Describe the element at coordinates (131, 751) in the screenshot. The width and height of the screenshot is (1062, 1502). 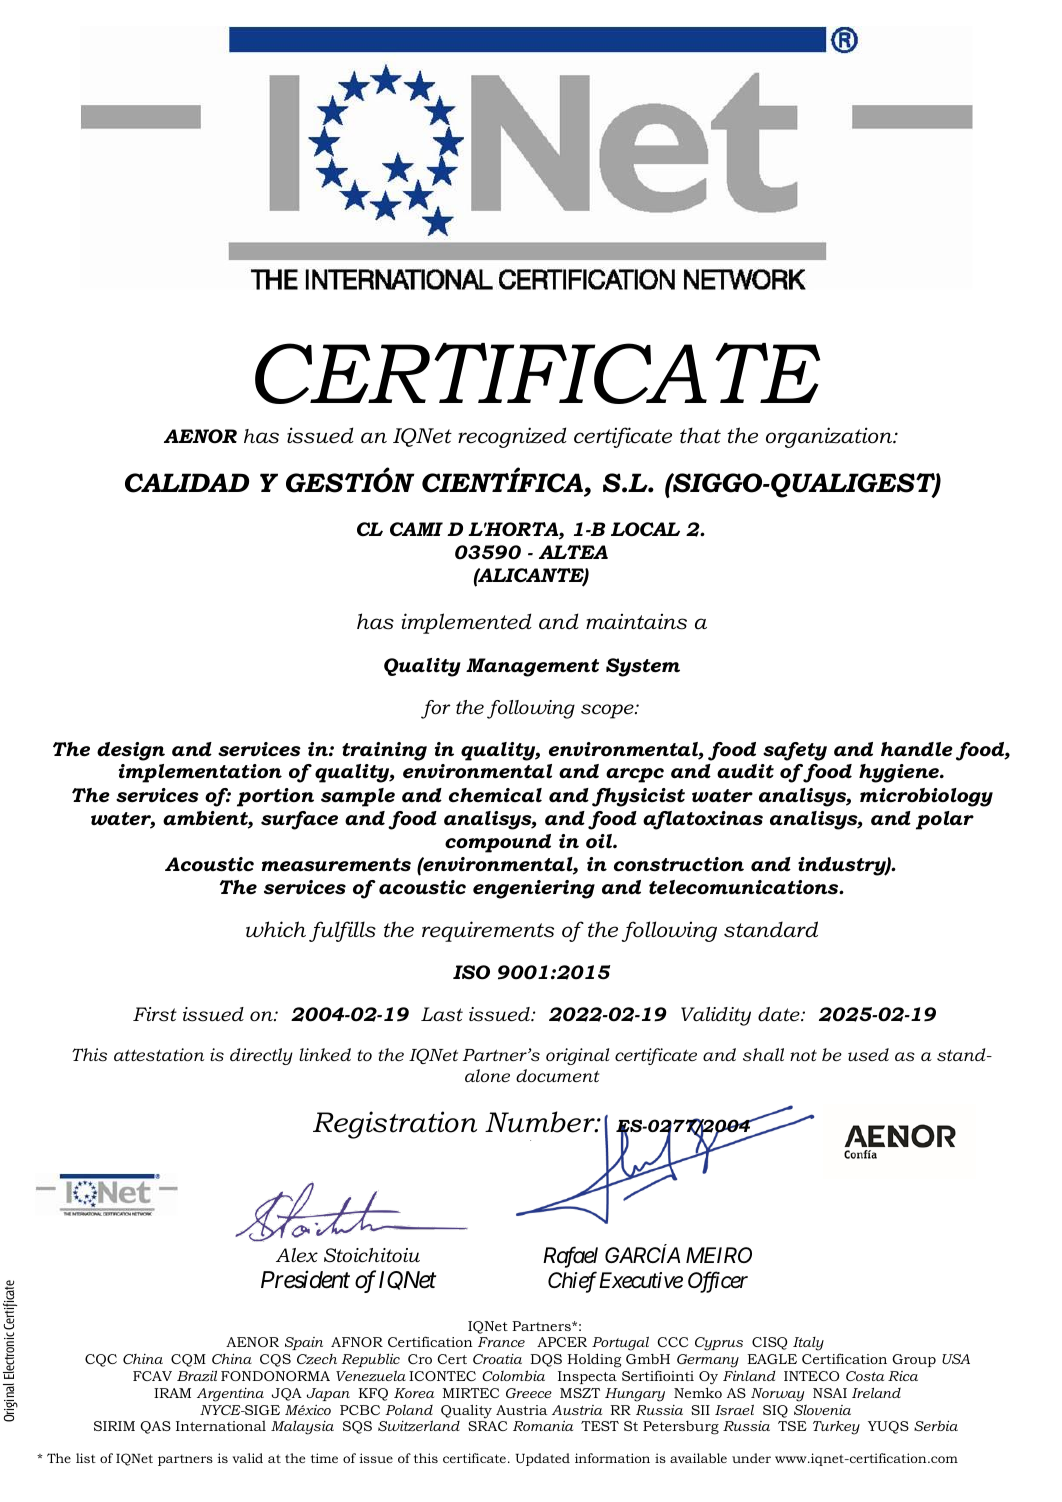
I see `design` at that location.
